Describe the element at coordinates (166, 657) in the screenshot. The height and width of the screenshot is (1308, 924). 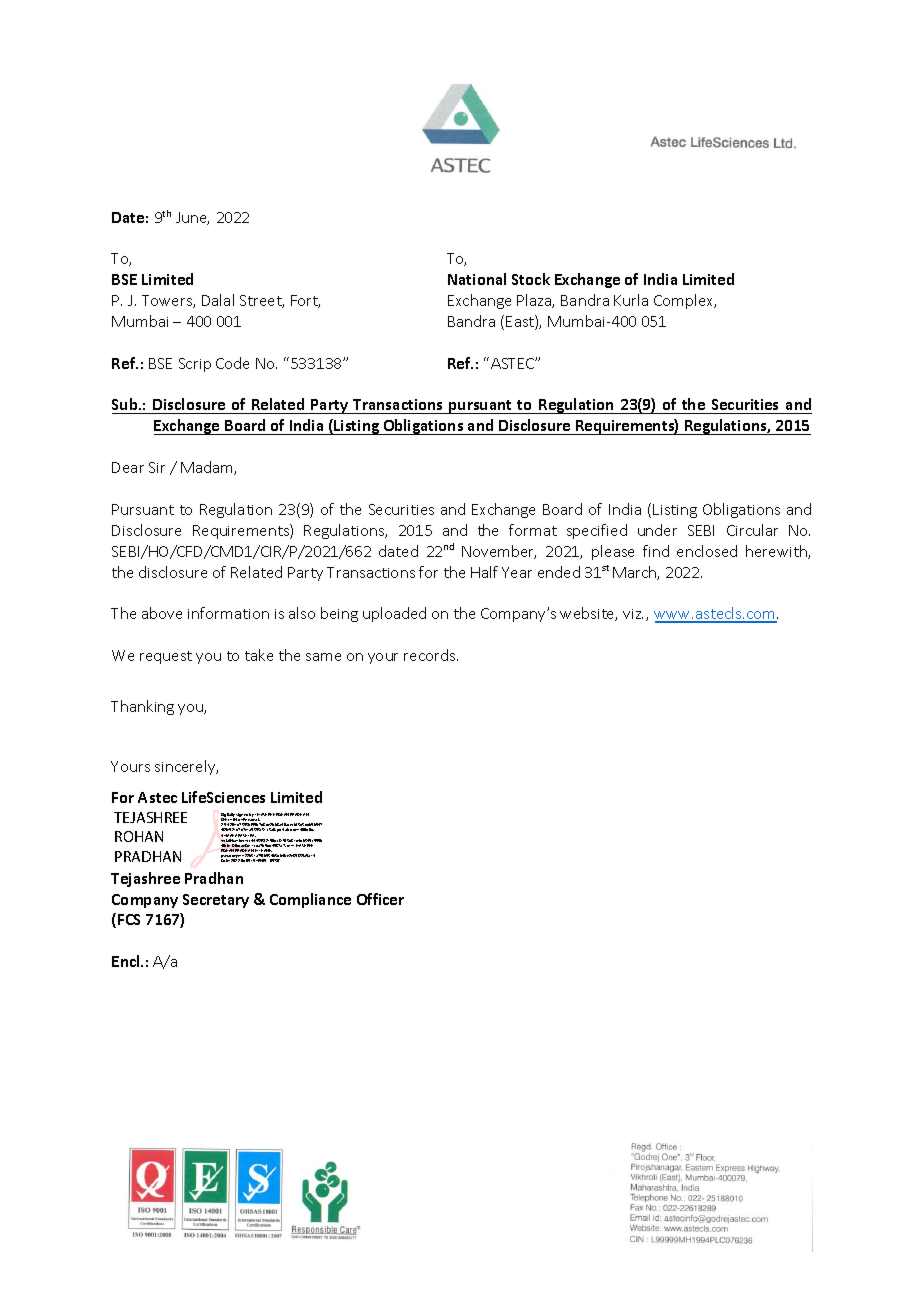
I see `request` at that location.
